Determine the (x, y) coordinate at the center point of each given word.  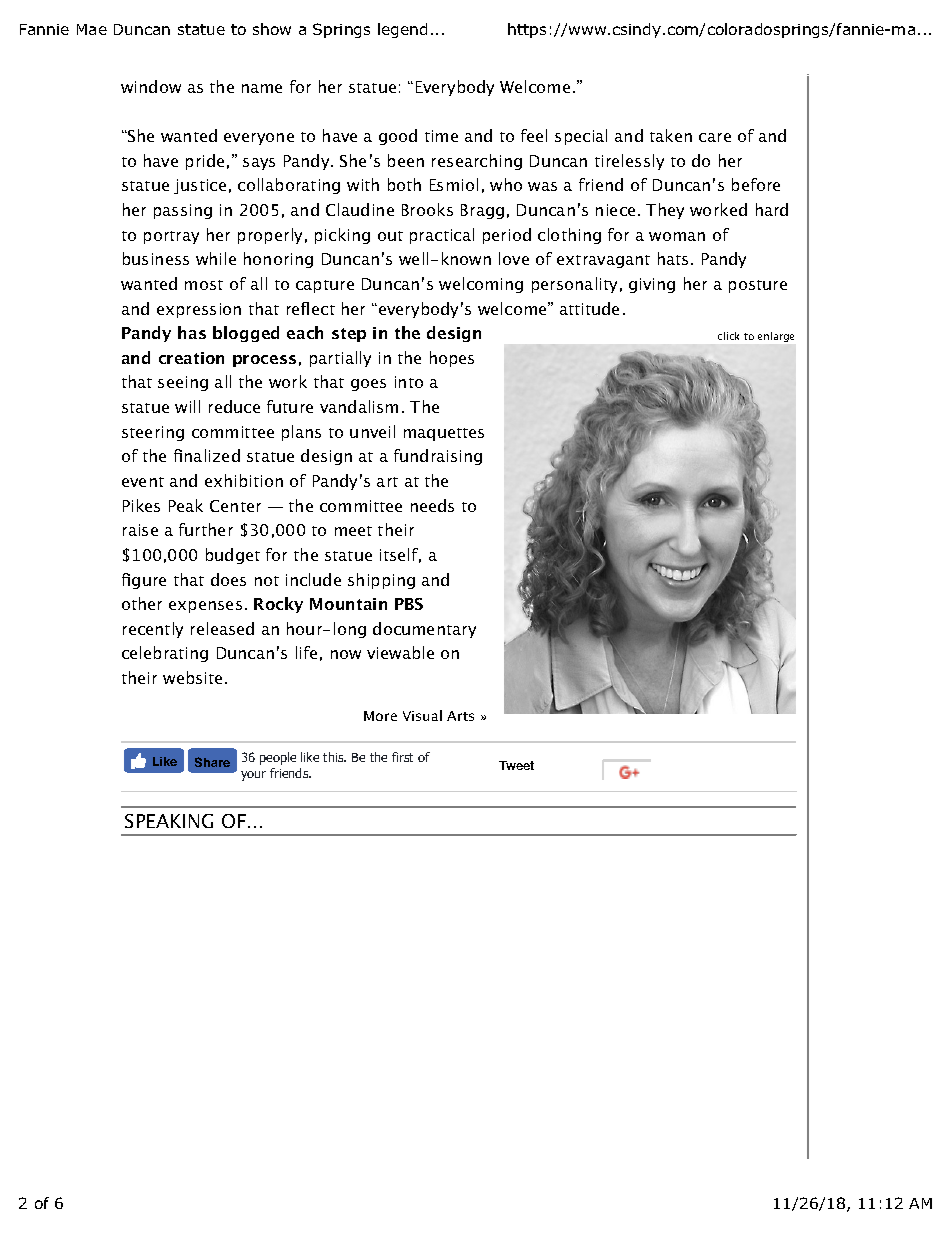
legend (402, 30)
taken (671, 135)
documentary (424, 630)
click (728, 336)
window (151, 86)
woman (677, 236)
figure (144, 581)
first (402, 757)
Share (212, 762)
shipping (381, 581)
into (409, 382)
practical (442, 236)
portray (171, 237)
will (187, 406)
